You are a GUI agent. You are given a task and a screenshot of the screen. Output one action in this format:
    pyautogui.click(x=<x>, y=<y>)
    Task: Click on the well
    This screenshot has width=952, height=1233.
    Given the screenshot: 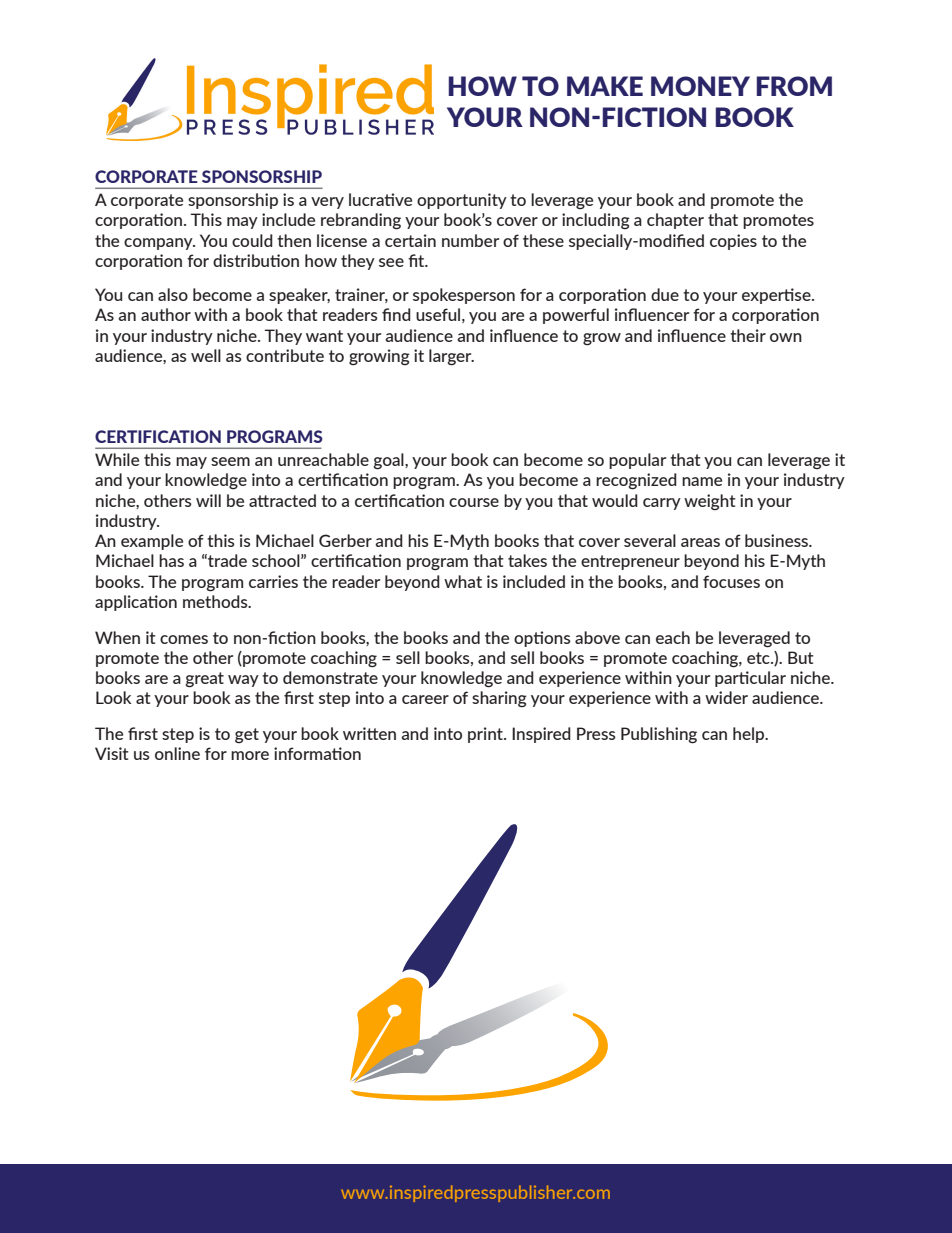 What is the action you would take?
    pyautogui.click(x=206, y=355)
